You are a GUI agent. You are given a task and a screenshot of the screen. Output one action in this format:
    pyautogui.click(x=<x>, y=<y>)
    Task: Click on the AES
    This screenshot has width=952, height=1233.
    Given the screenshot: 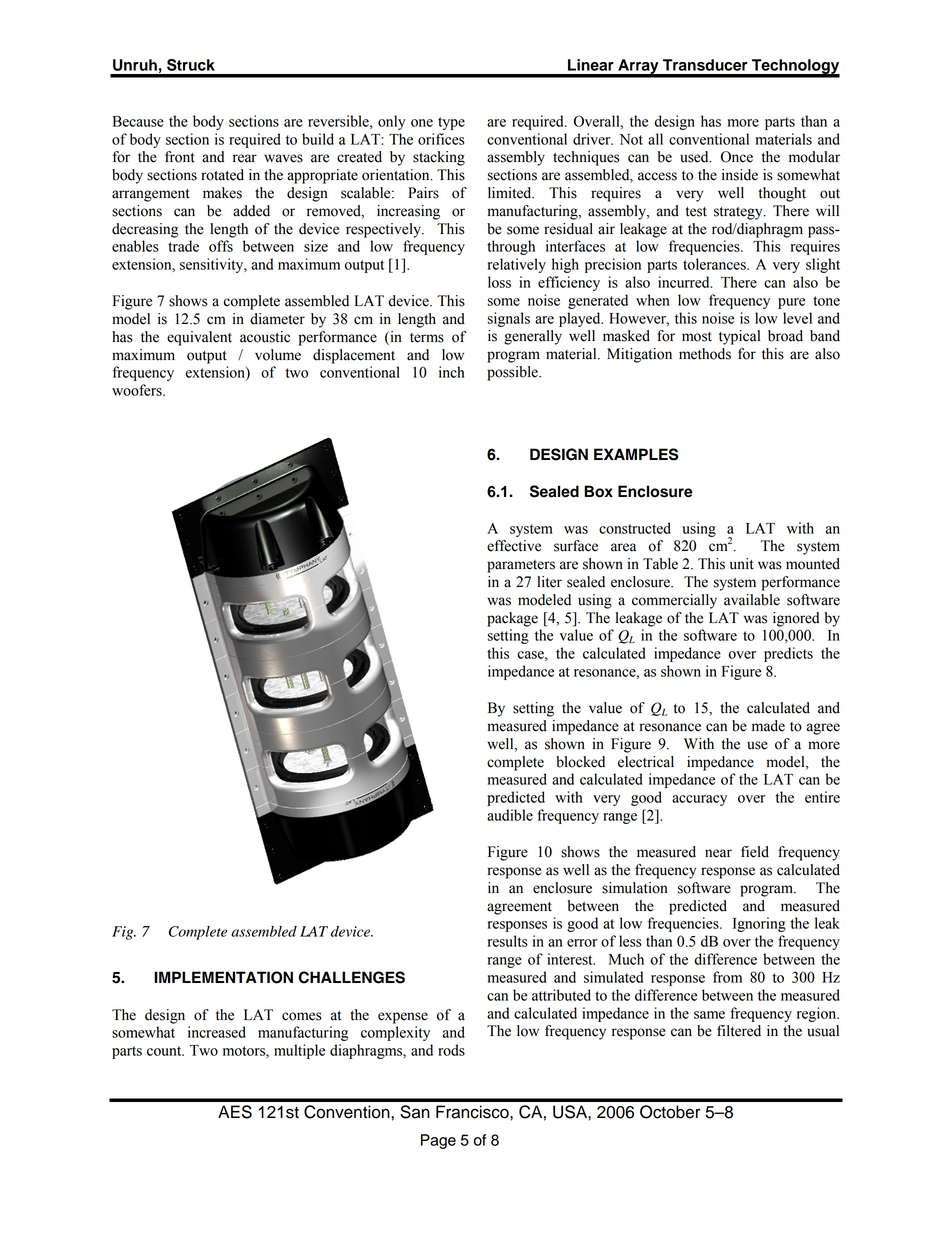 What is the action you would take?
    pyautogui.click(x=235, y=1112)
